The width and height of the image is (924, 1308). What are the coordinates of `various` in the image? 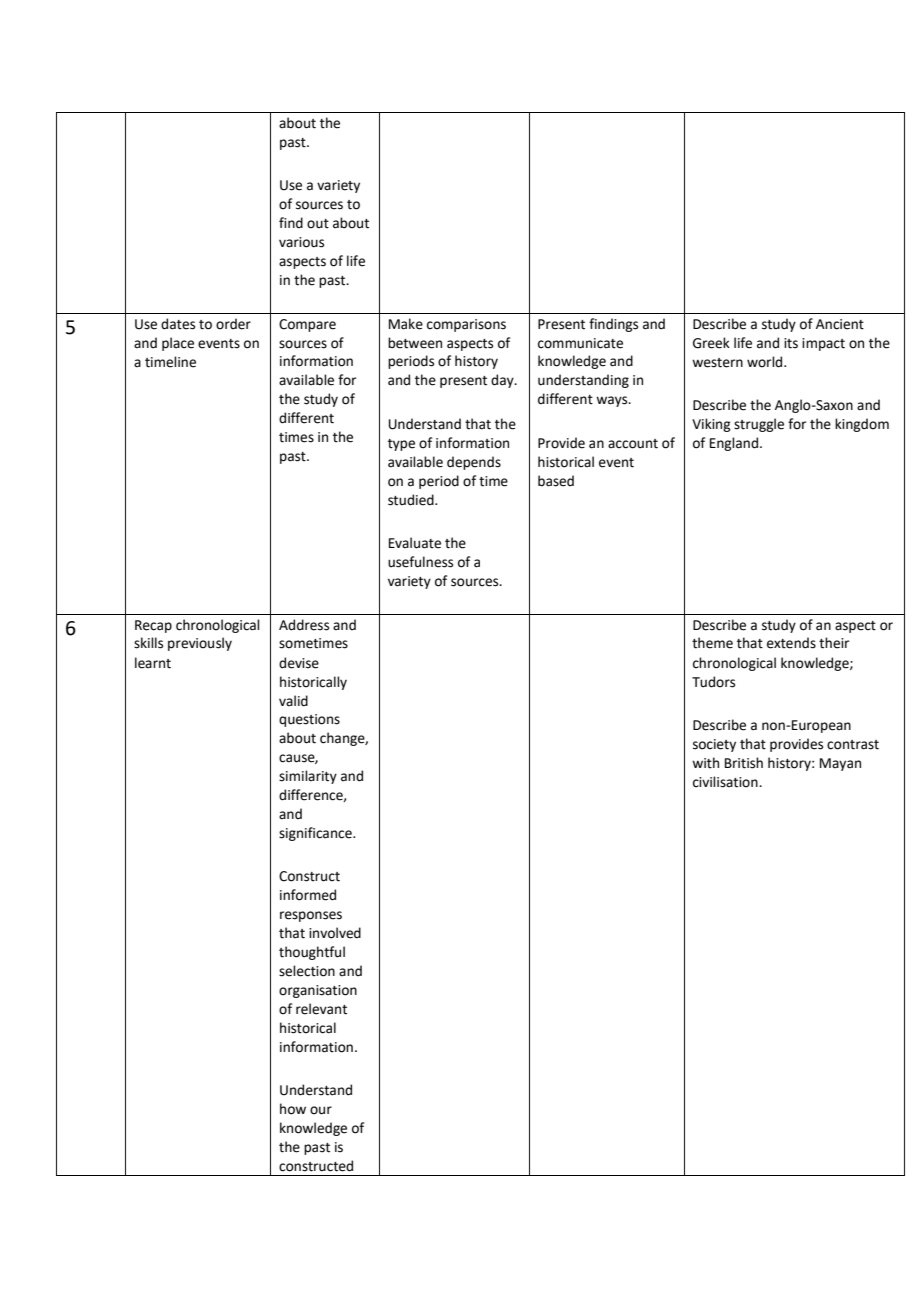 It's located at (301, 242).
